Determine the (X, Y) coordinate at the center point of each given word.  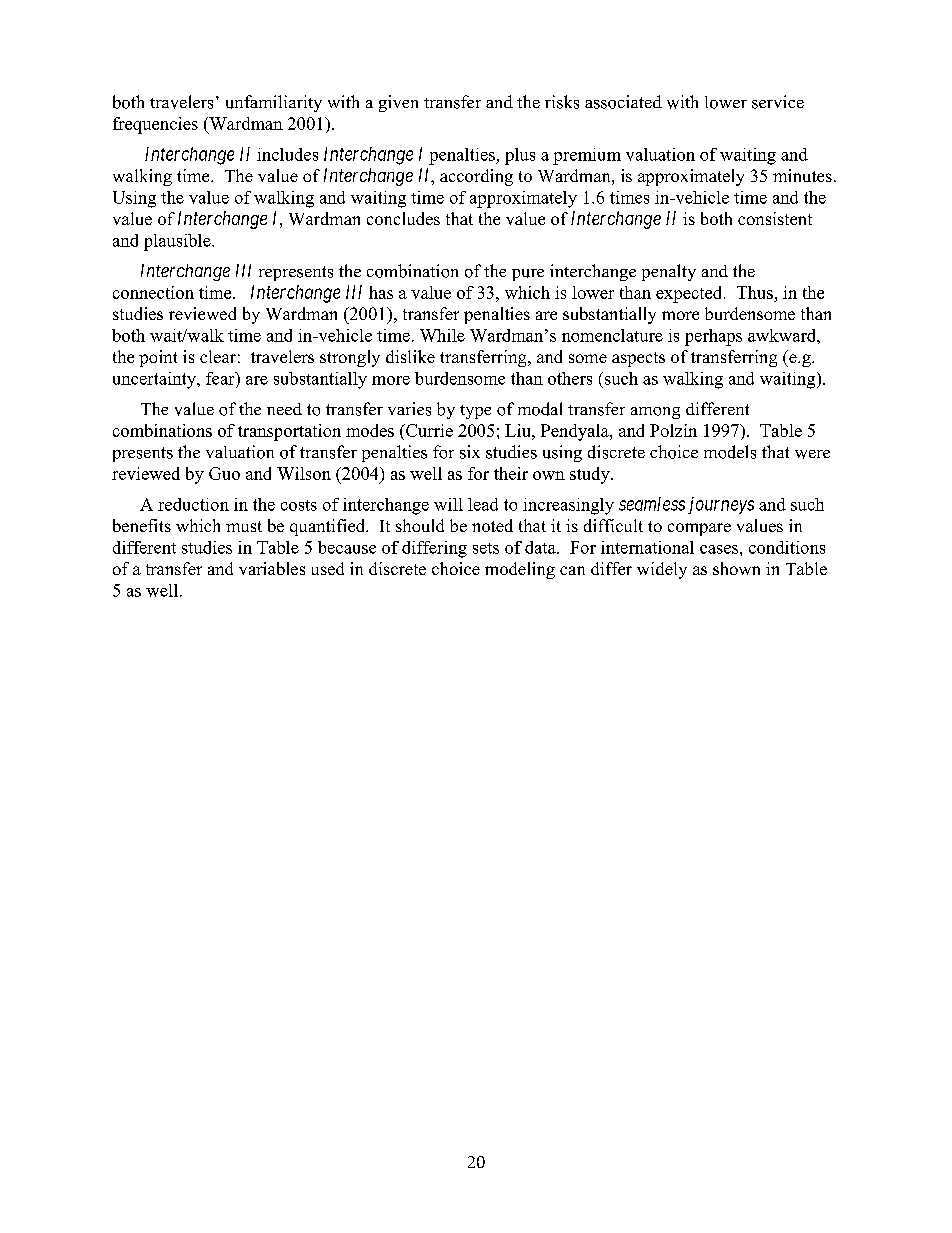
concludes (403, 218)
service (778, 102)
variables (272, 568)
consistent (775, 218)
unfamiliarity (274, 103)
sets (486, 548)
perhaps (713, 337)
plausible (178, 242)
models (730, 452)
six (470, 452)
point (158, 358)
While (442, 335)
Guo (224, 473)
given (398, 103)
